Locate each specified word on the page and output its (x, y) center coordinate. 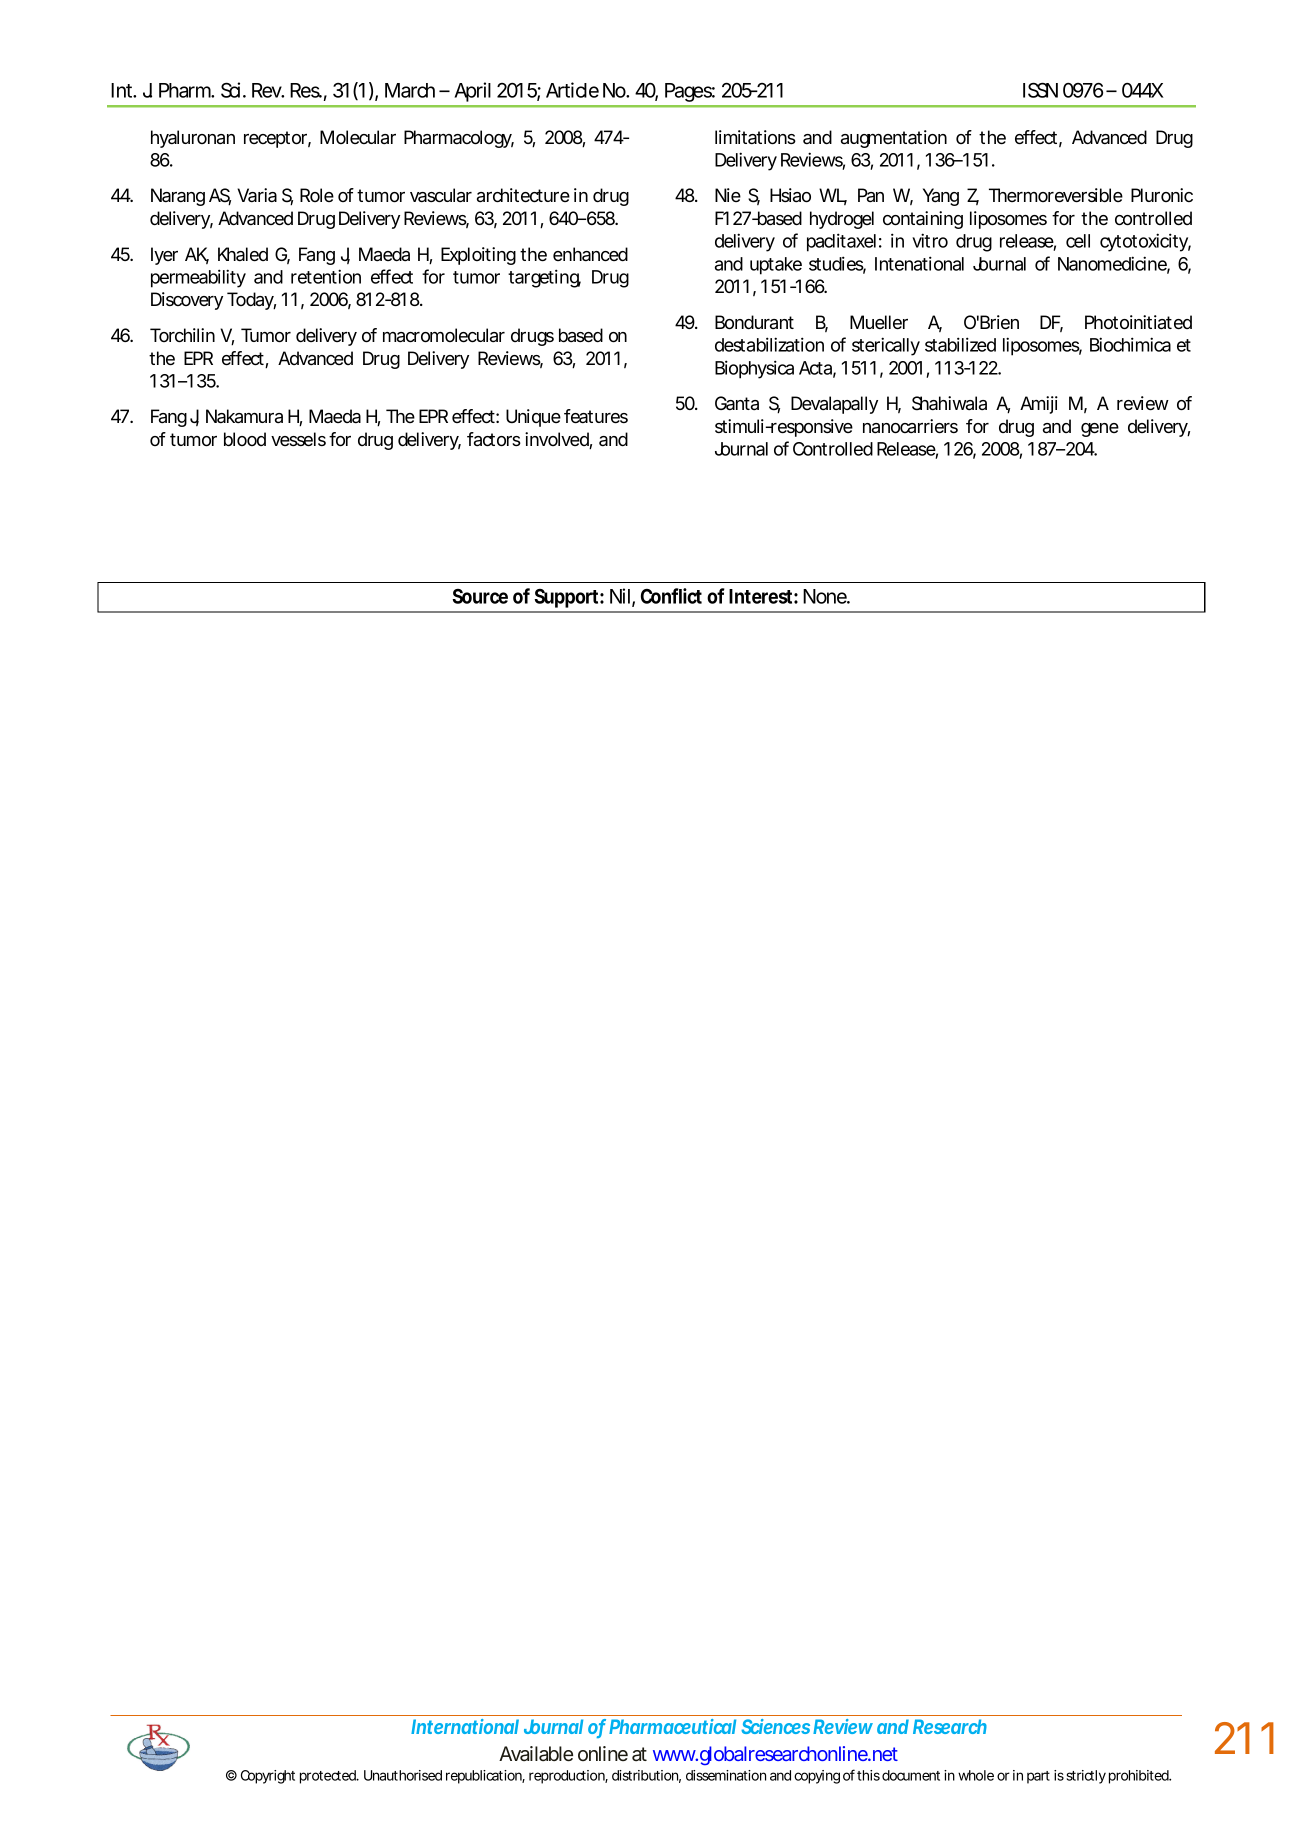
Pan (871, 195)
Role (317, 195)
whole (976, 1775)
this (868, 1775)
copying (817, 1777)
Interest (760, 596)
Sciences (775, 1726)
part (1038, 1777)
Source (480, 596)
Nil (620, 596)
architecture (523, 195)
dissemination (726, 1775)
